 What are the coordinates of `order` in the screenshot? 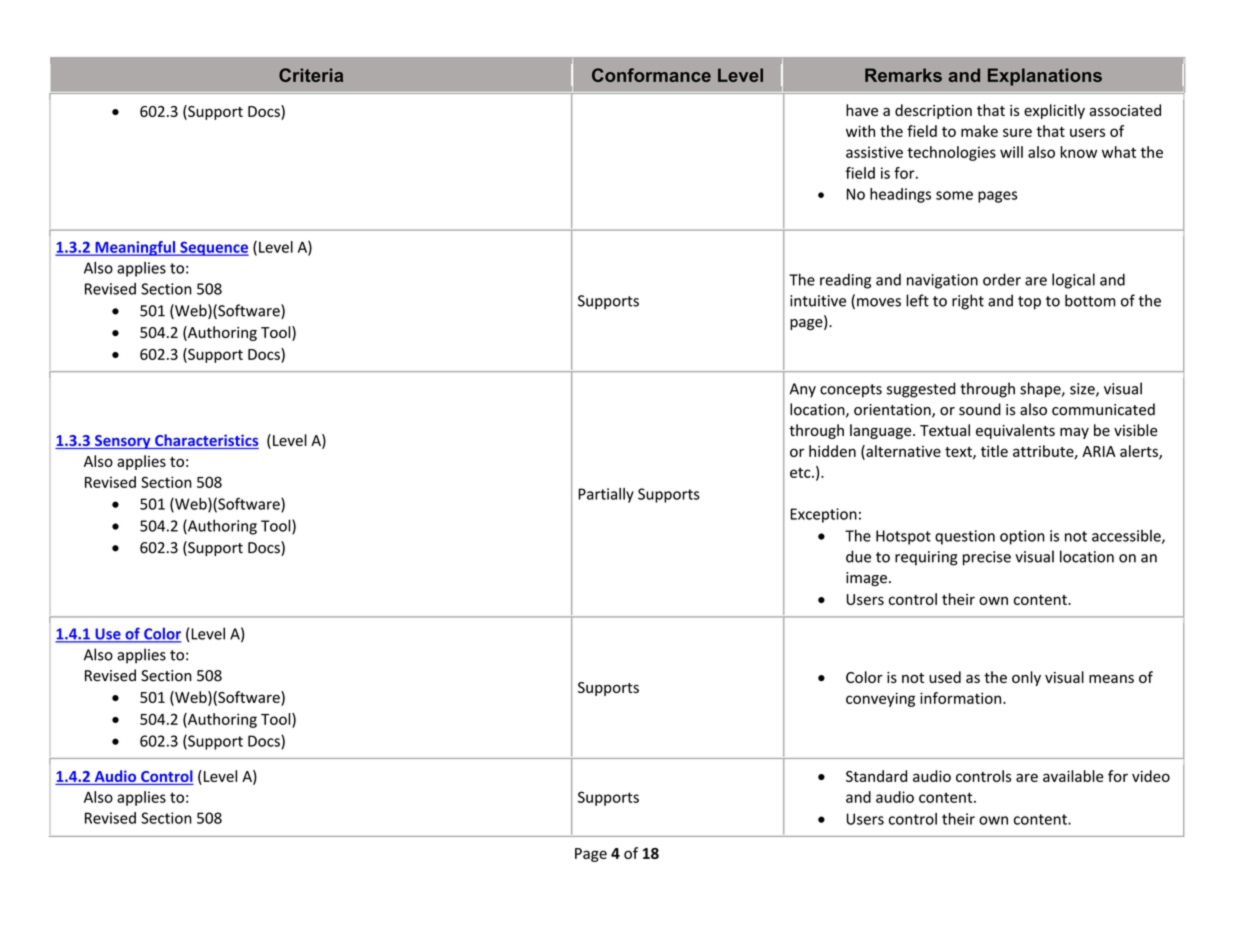 It's located at (1002, 279).
